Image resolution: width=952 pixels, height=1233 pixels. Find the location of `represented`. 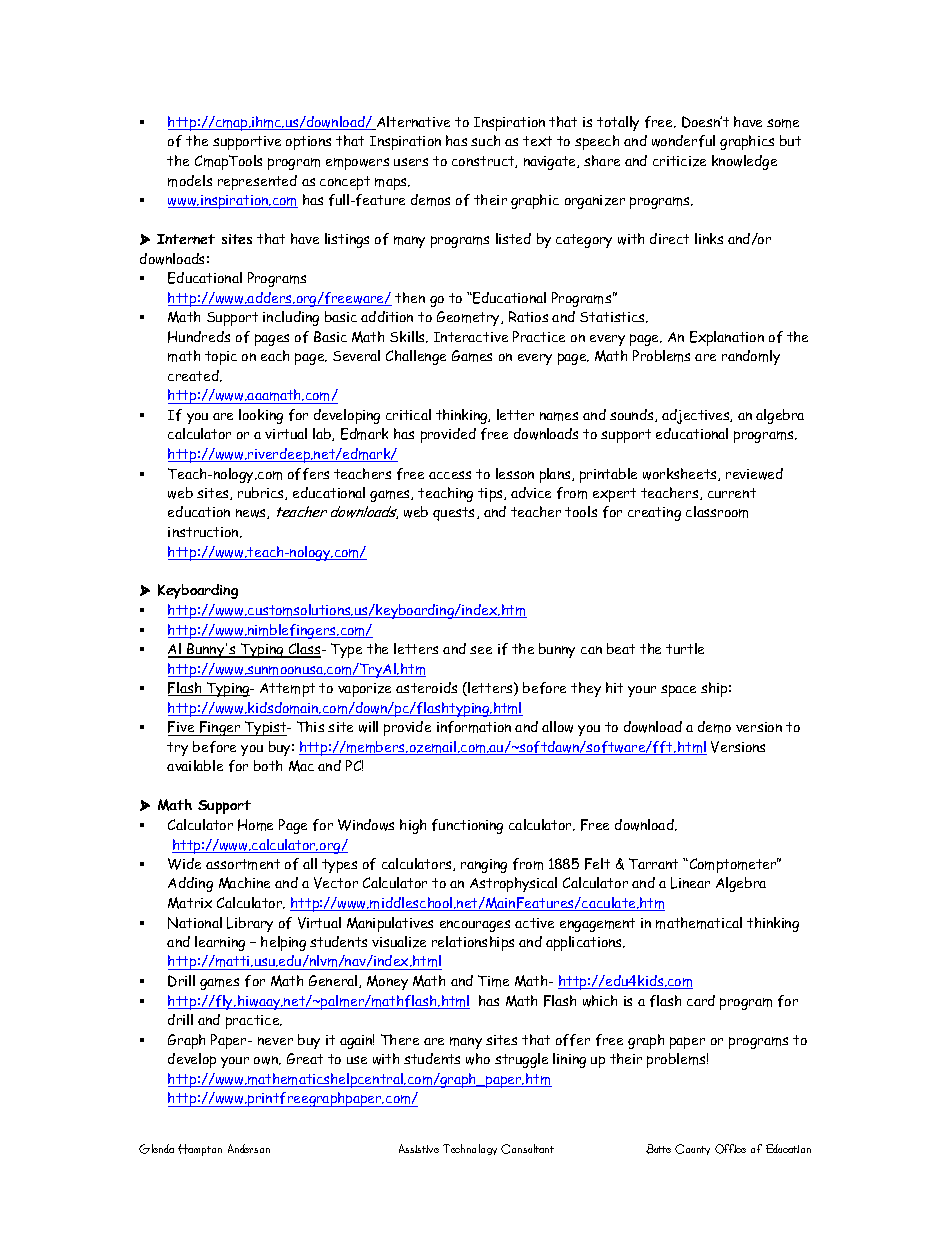

represented is located at coordinates (257, 182).
